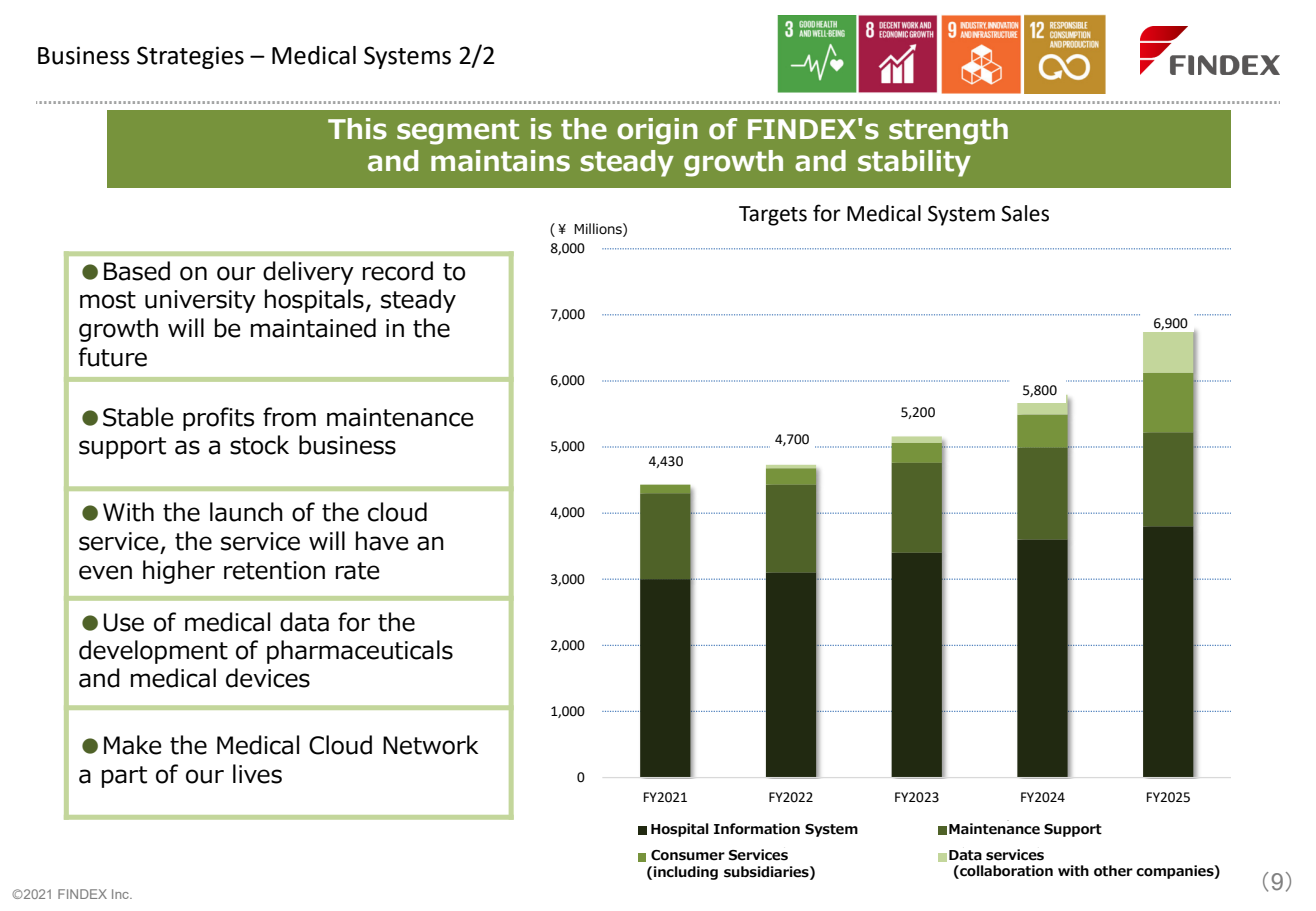 The image size is (1316, 911). Describe the element at coordinates (124, 622) in the image. I see `Use` at that location.
